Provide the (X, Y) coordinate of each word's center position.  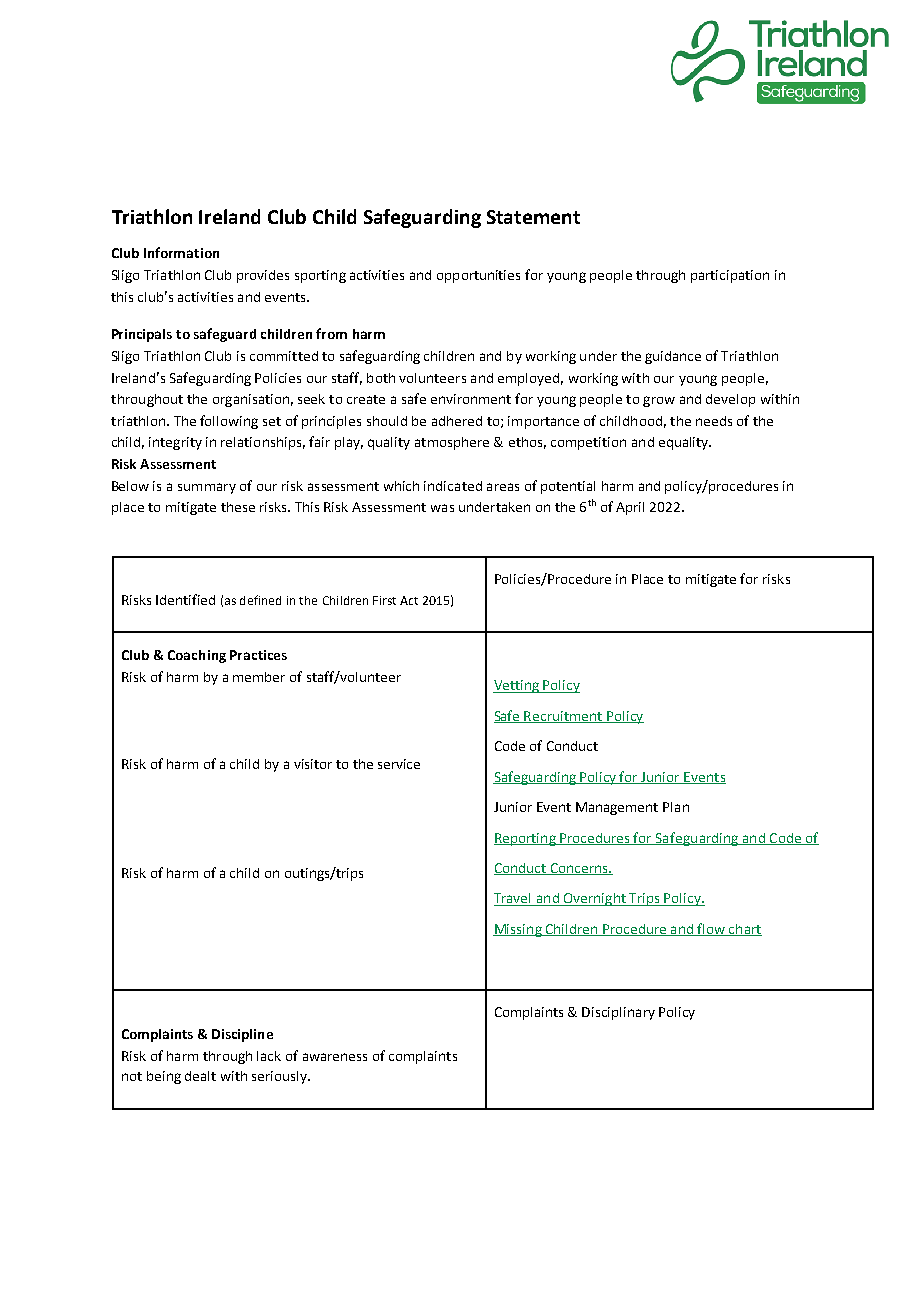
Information (181, 252)
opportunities (478, 276)
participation (730, 276)
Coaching (197, 656)
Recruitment (564, 717)
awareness (335, 1057)
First (384, 600)
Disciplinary (618, 1013)
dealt (200, 1076)
